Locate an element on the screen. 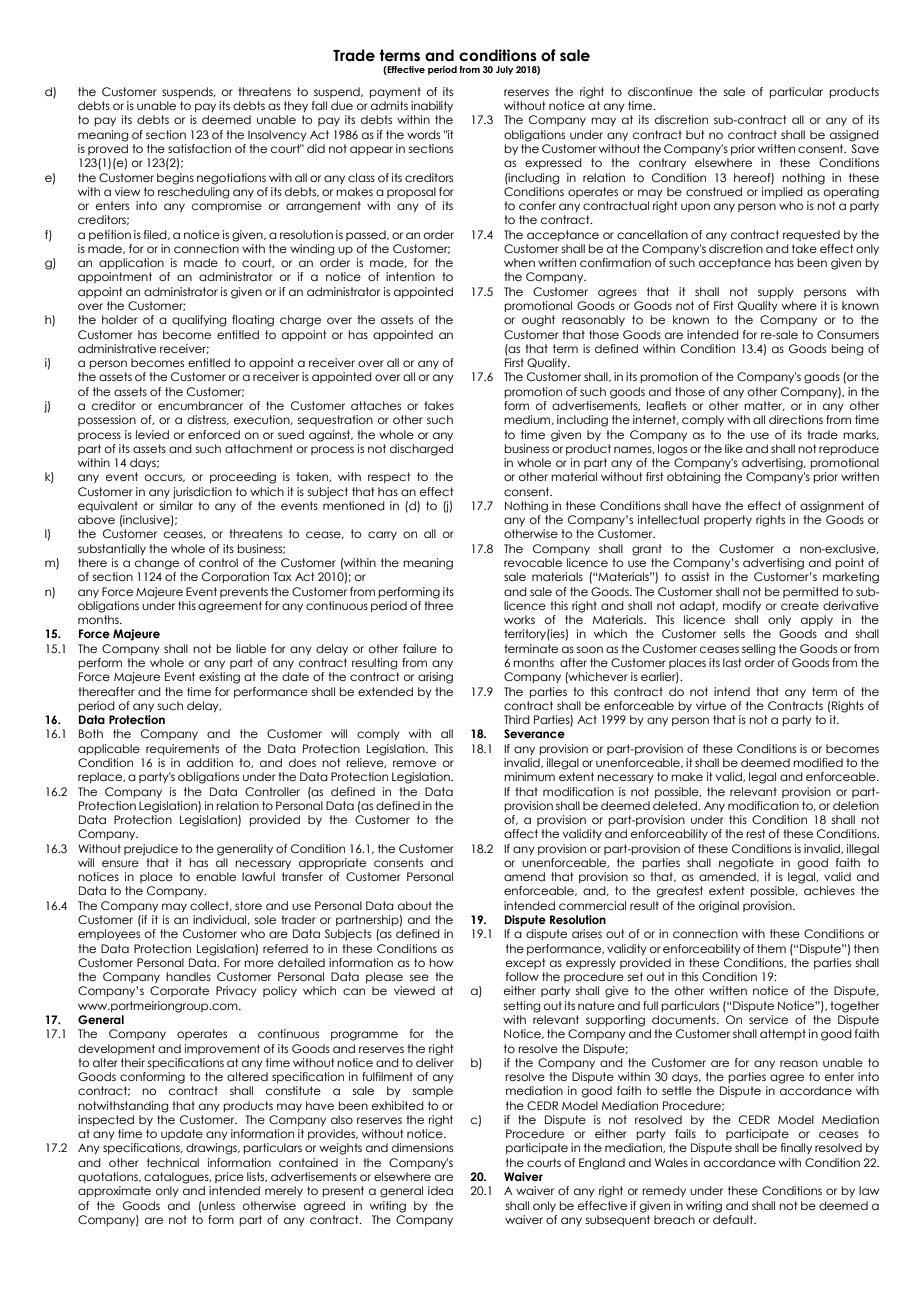 This screenshot has height=1307, width=924. selling is located at coordinates (758, 650).
